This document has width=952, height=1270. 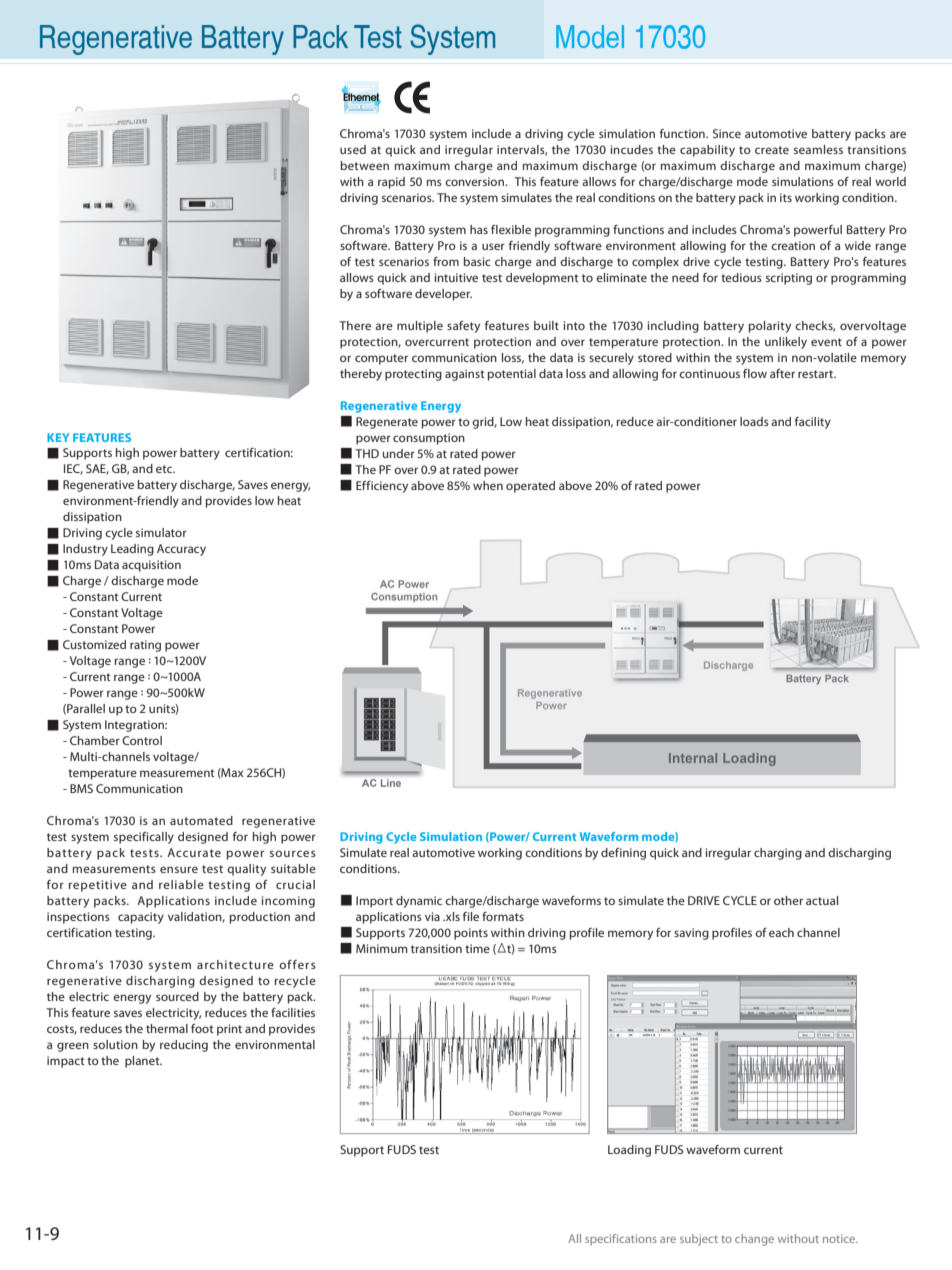 I want to click on each, so click(x=781, y=932).
